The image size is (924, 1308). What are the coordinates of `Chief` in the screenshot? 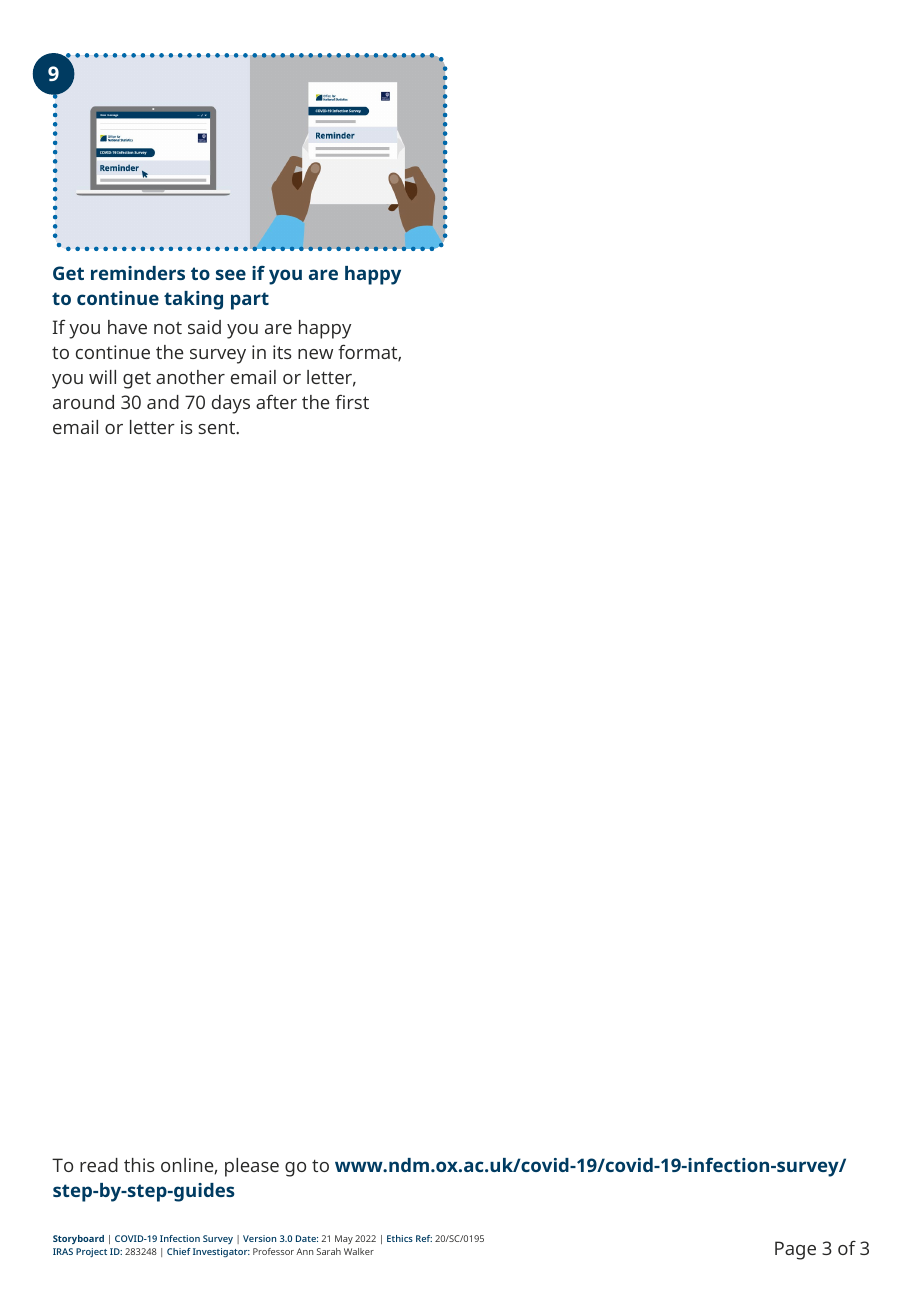 It's located at (179, 1251).
